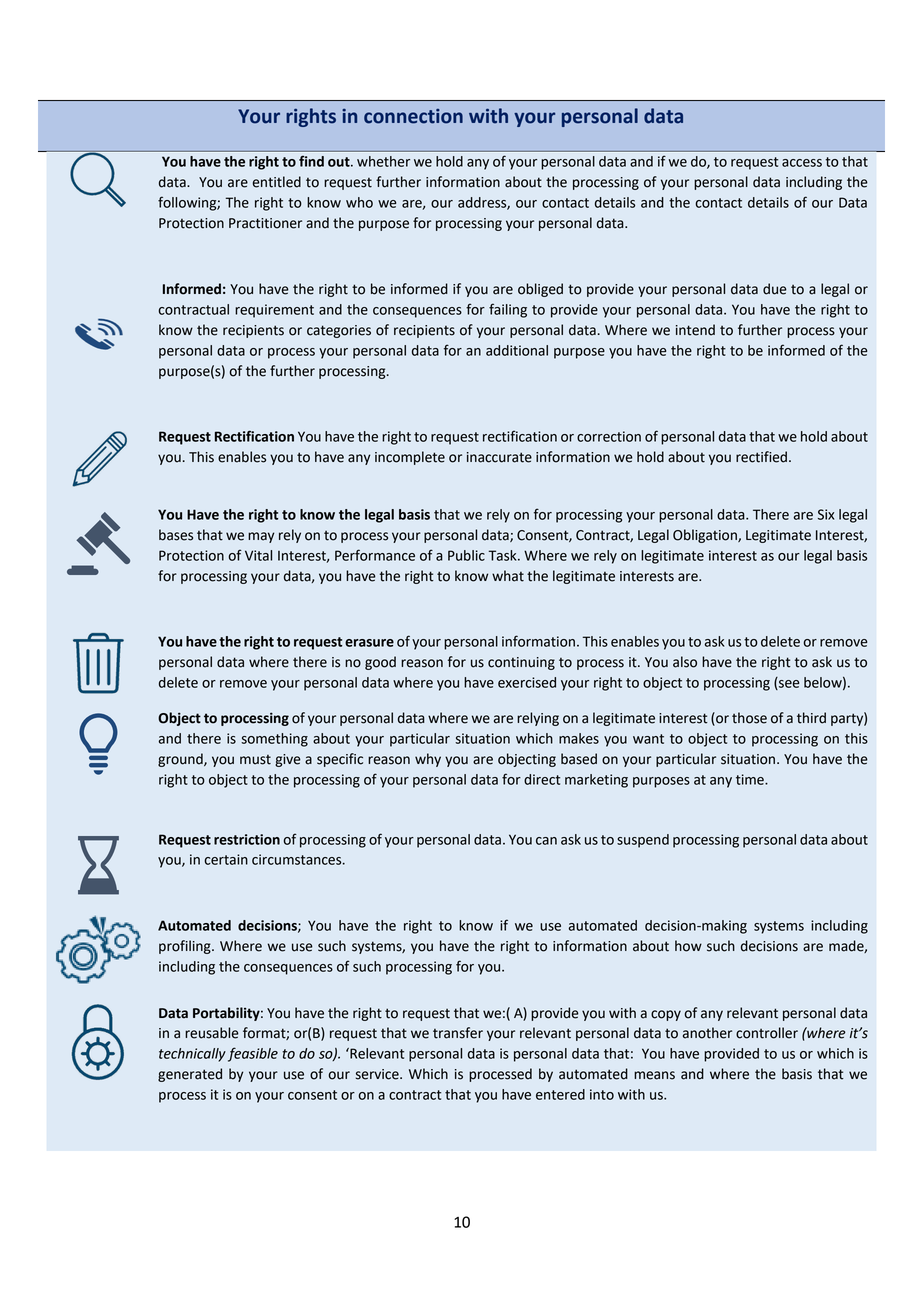 Image resolution: width=924 pixels, height=1308 pixels. What do you see at coordinates (508, 576) in the document?
I see `what` at bounding box center [508, 576].
